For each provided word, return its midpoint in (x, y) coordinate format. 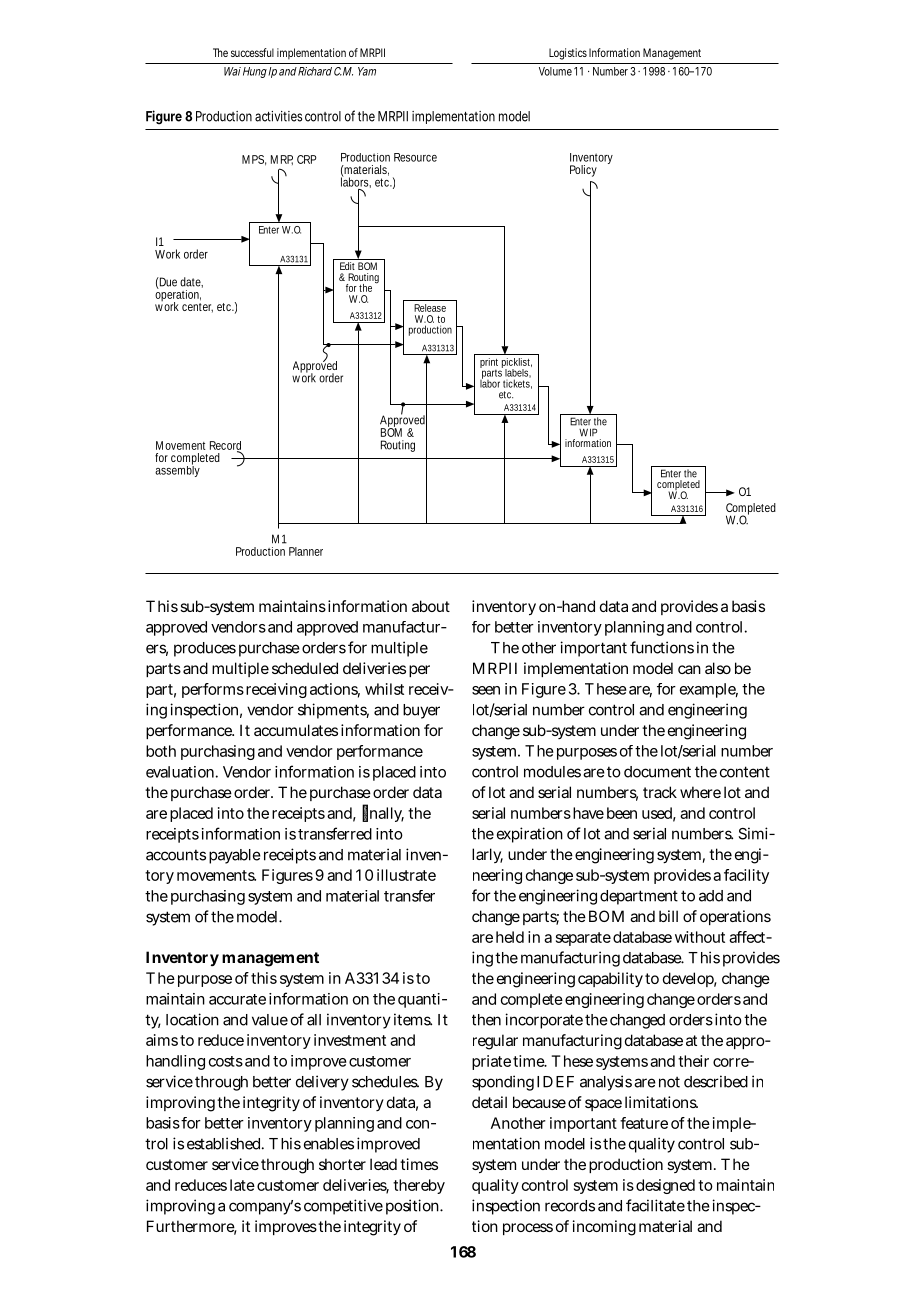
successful (252, 52)
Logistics (568, 54)
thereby (419, 1186)
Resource (415, 157)
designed (665, 1186)
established (225, 1143)
